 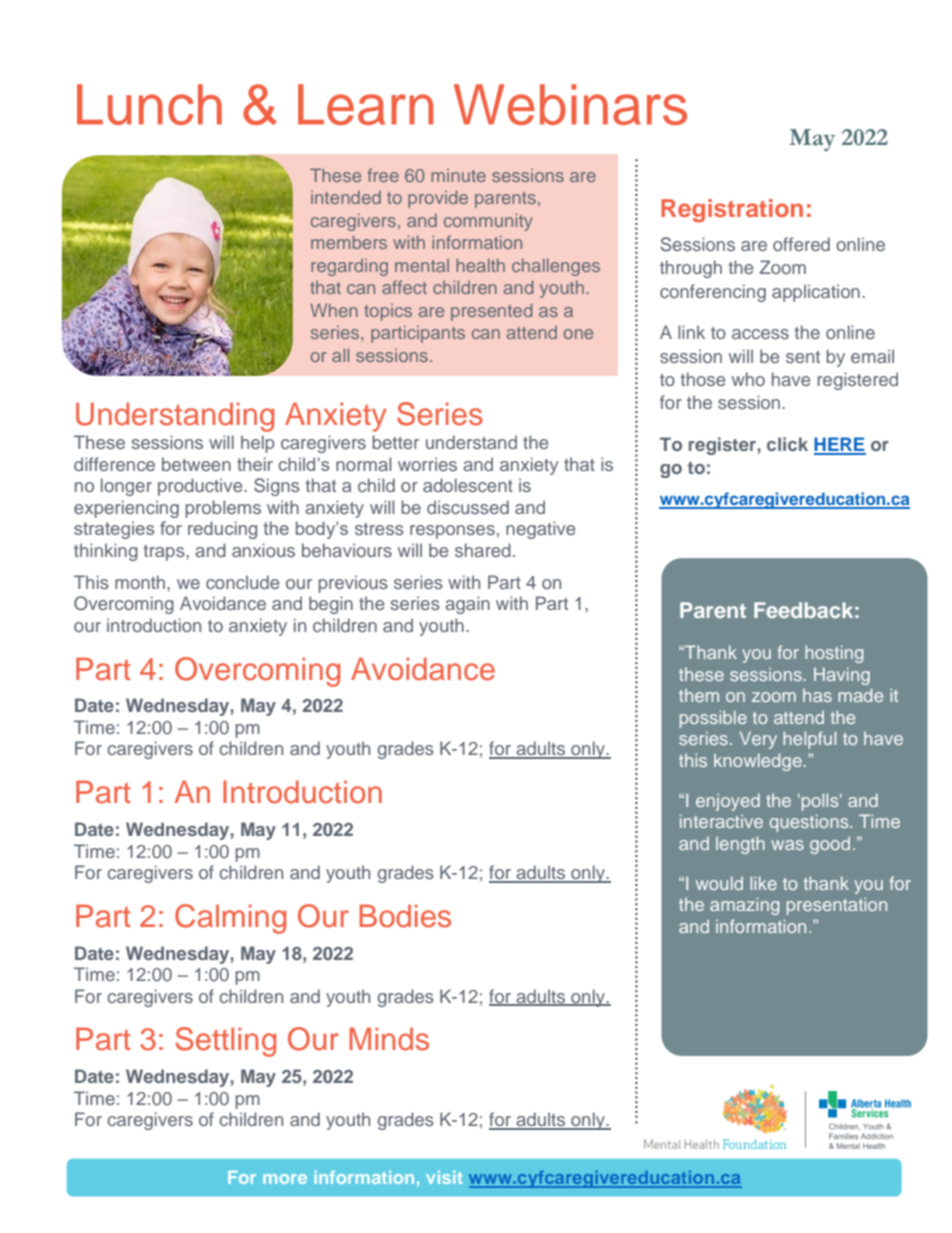 I want to click on Bodies, so click(x=405, y=916).
